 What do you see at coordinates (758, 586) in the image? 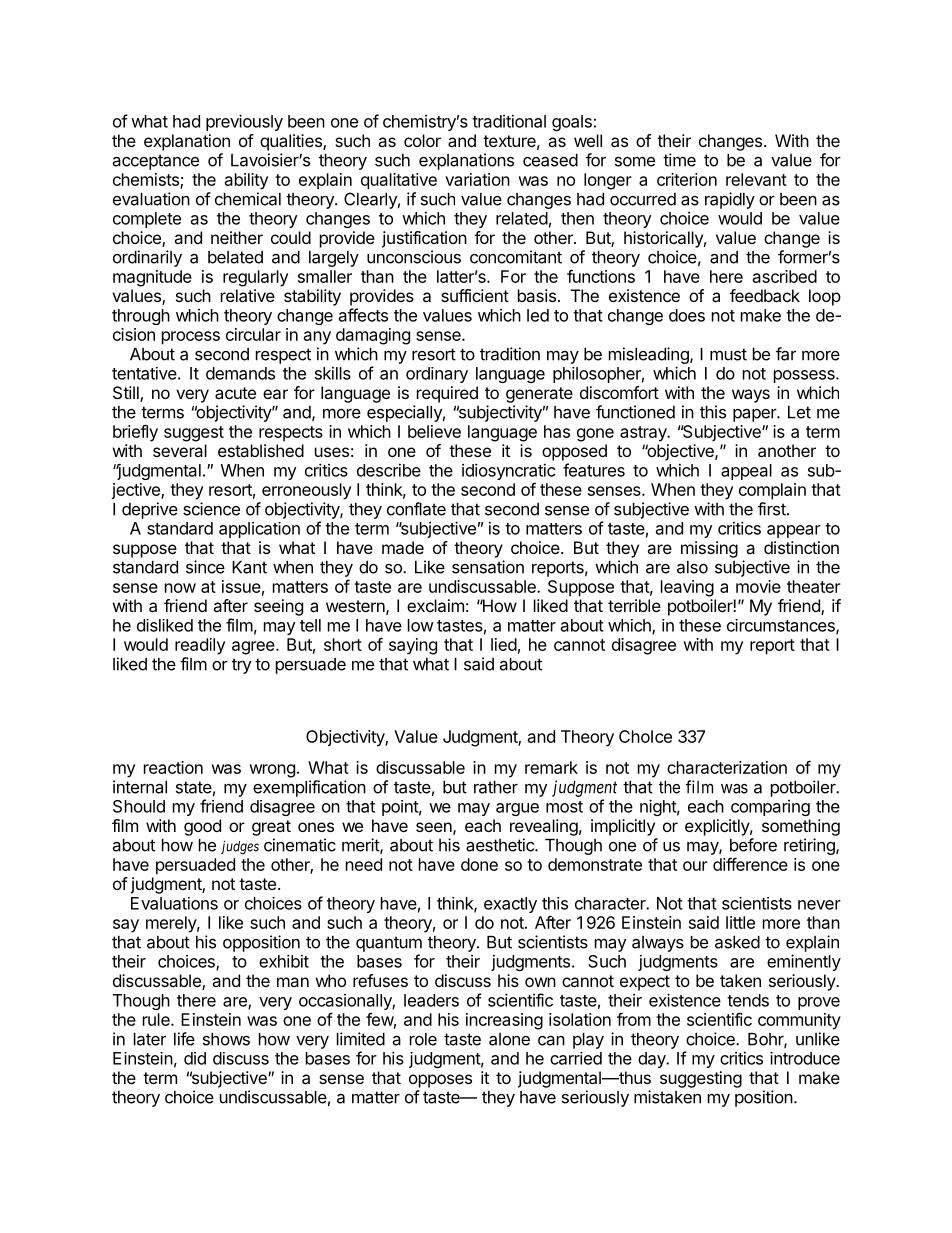
I see `movie` at bounding box center [758, 586].
